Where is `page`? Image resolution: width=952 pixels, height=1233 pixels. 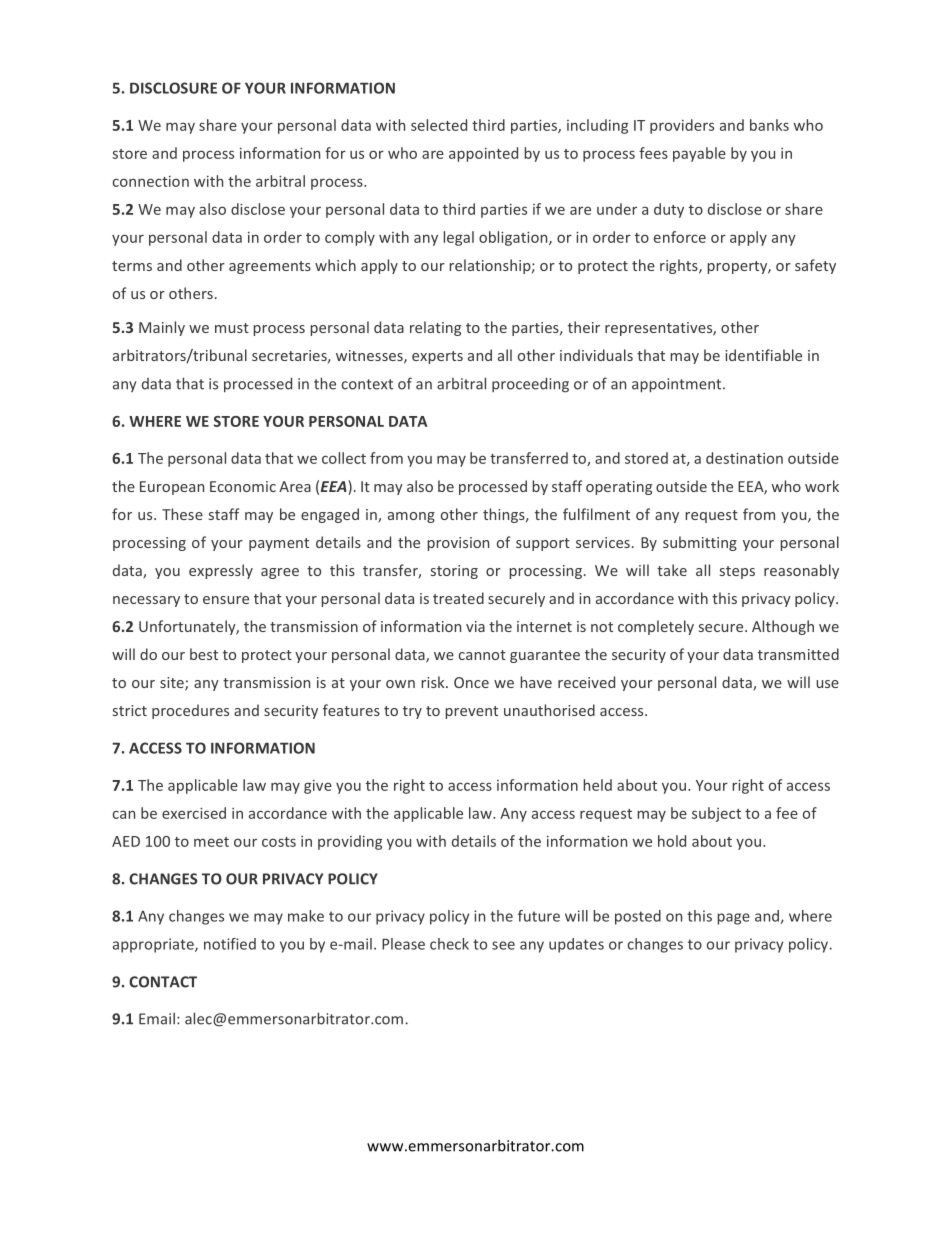 page is located at coordinates (734, 919).
